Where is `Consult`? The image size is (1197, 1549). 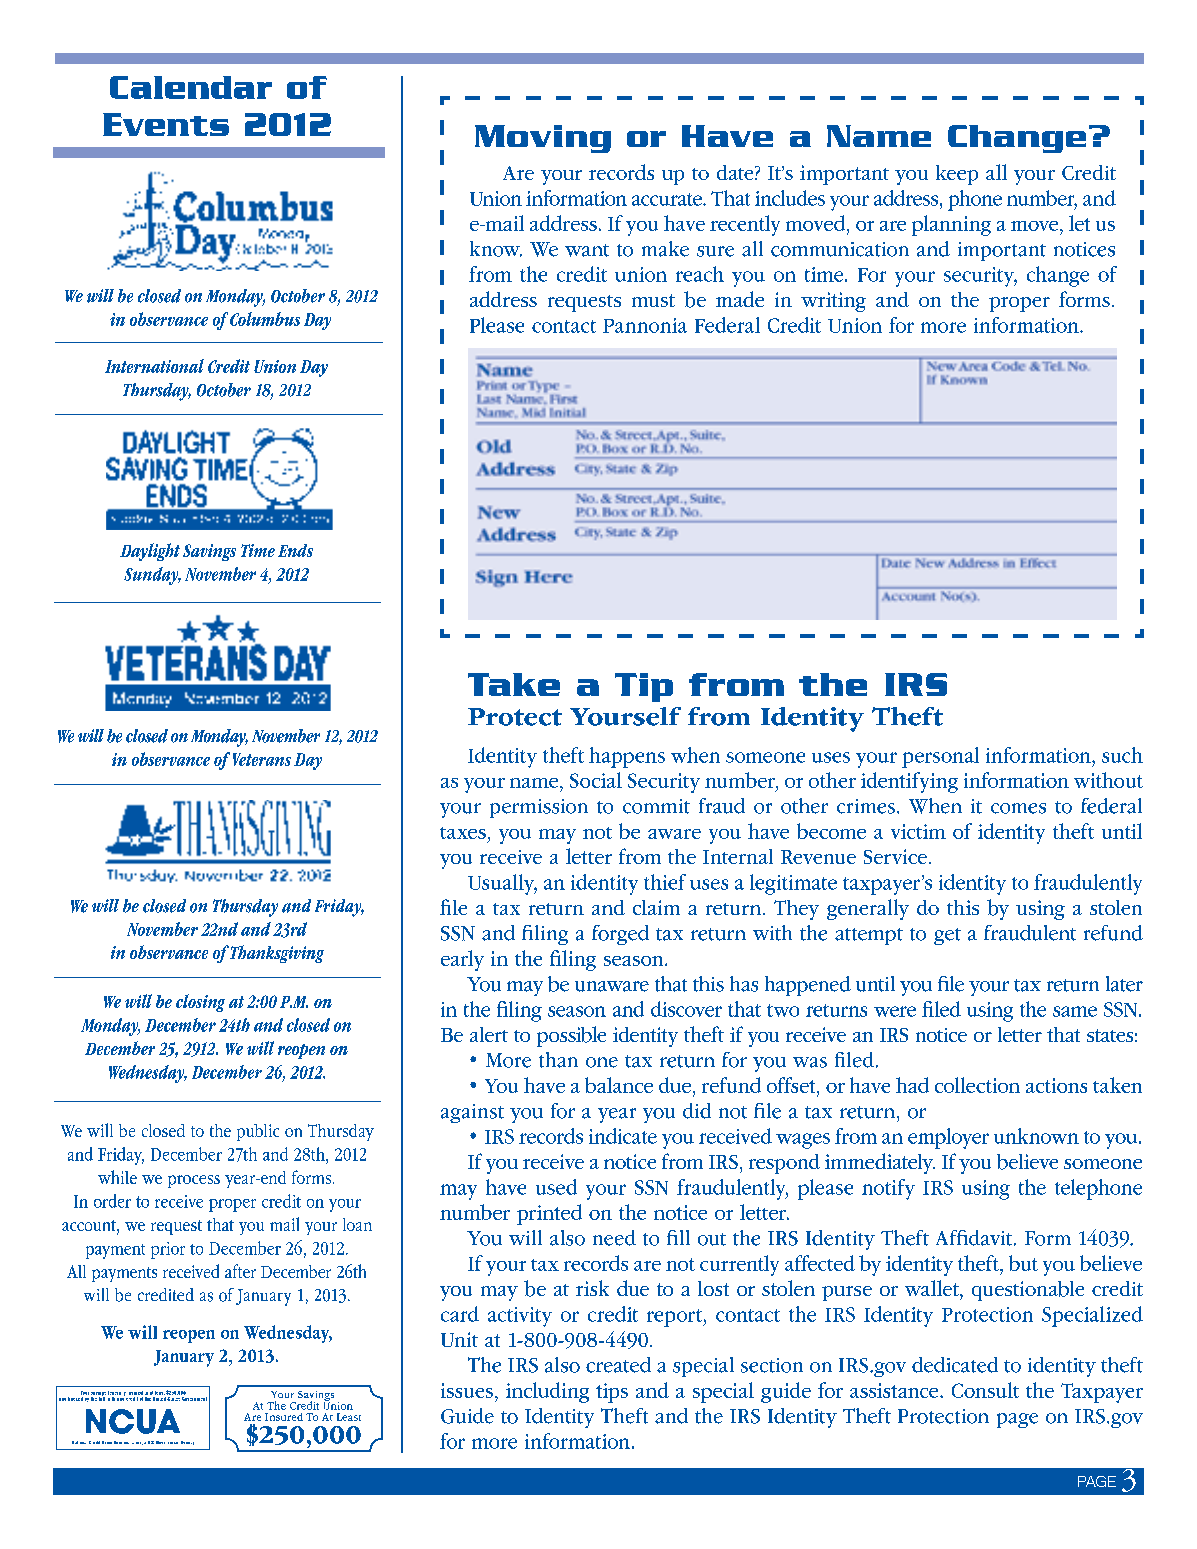 Consult is located at coordinates (985, 1390).
